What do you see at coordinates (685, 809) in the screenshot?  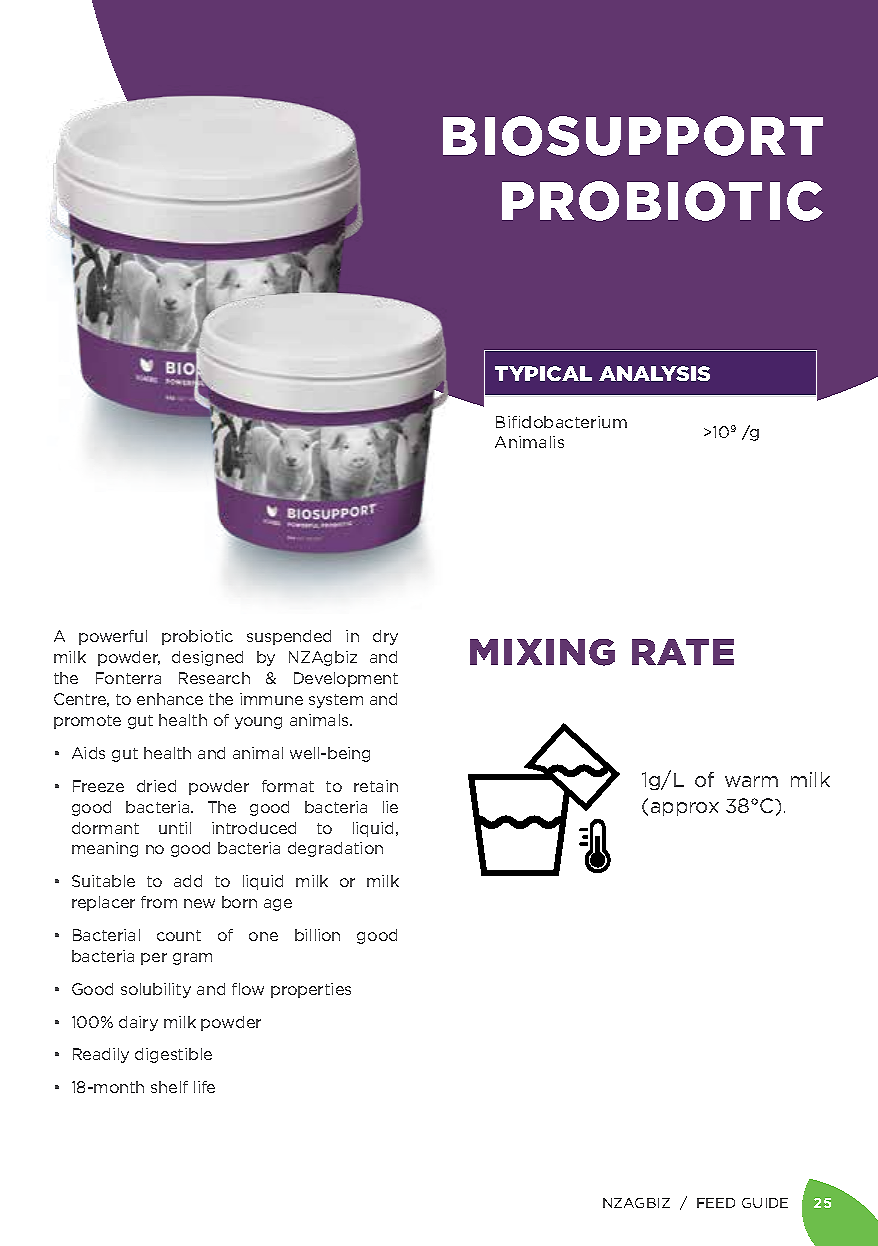 I see `approx` at bounding box center [685, 809].
